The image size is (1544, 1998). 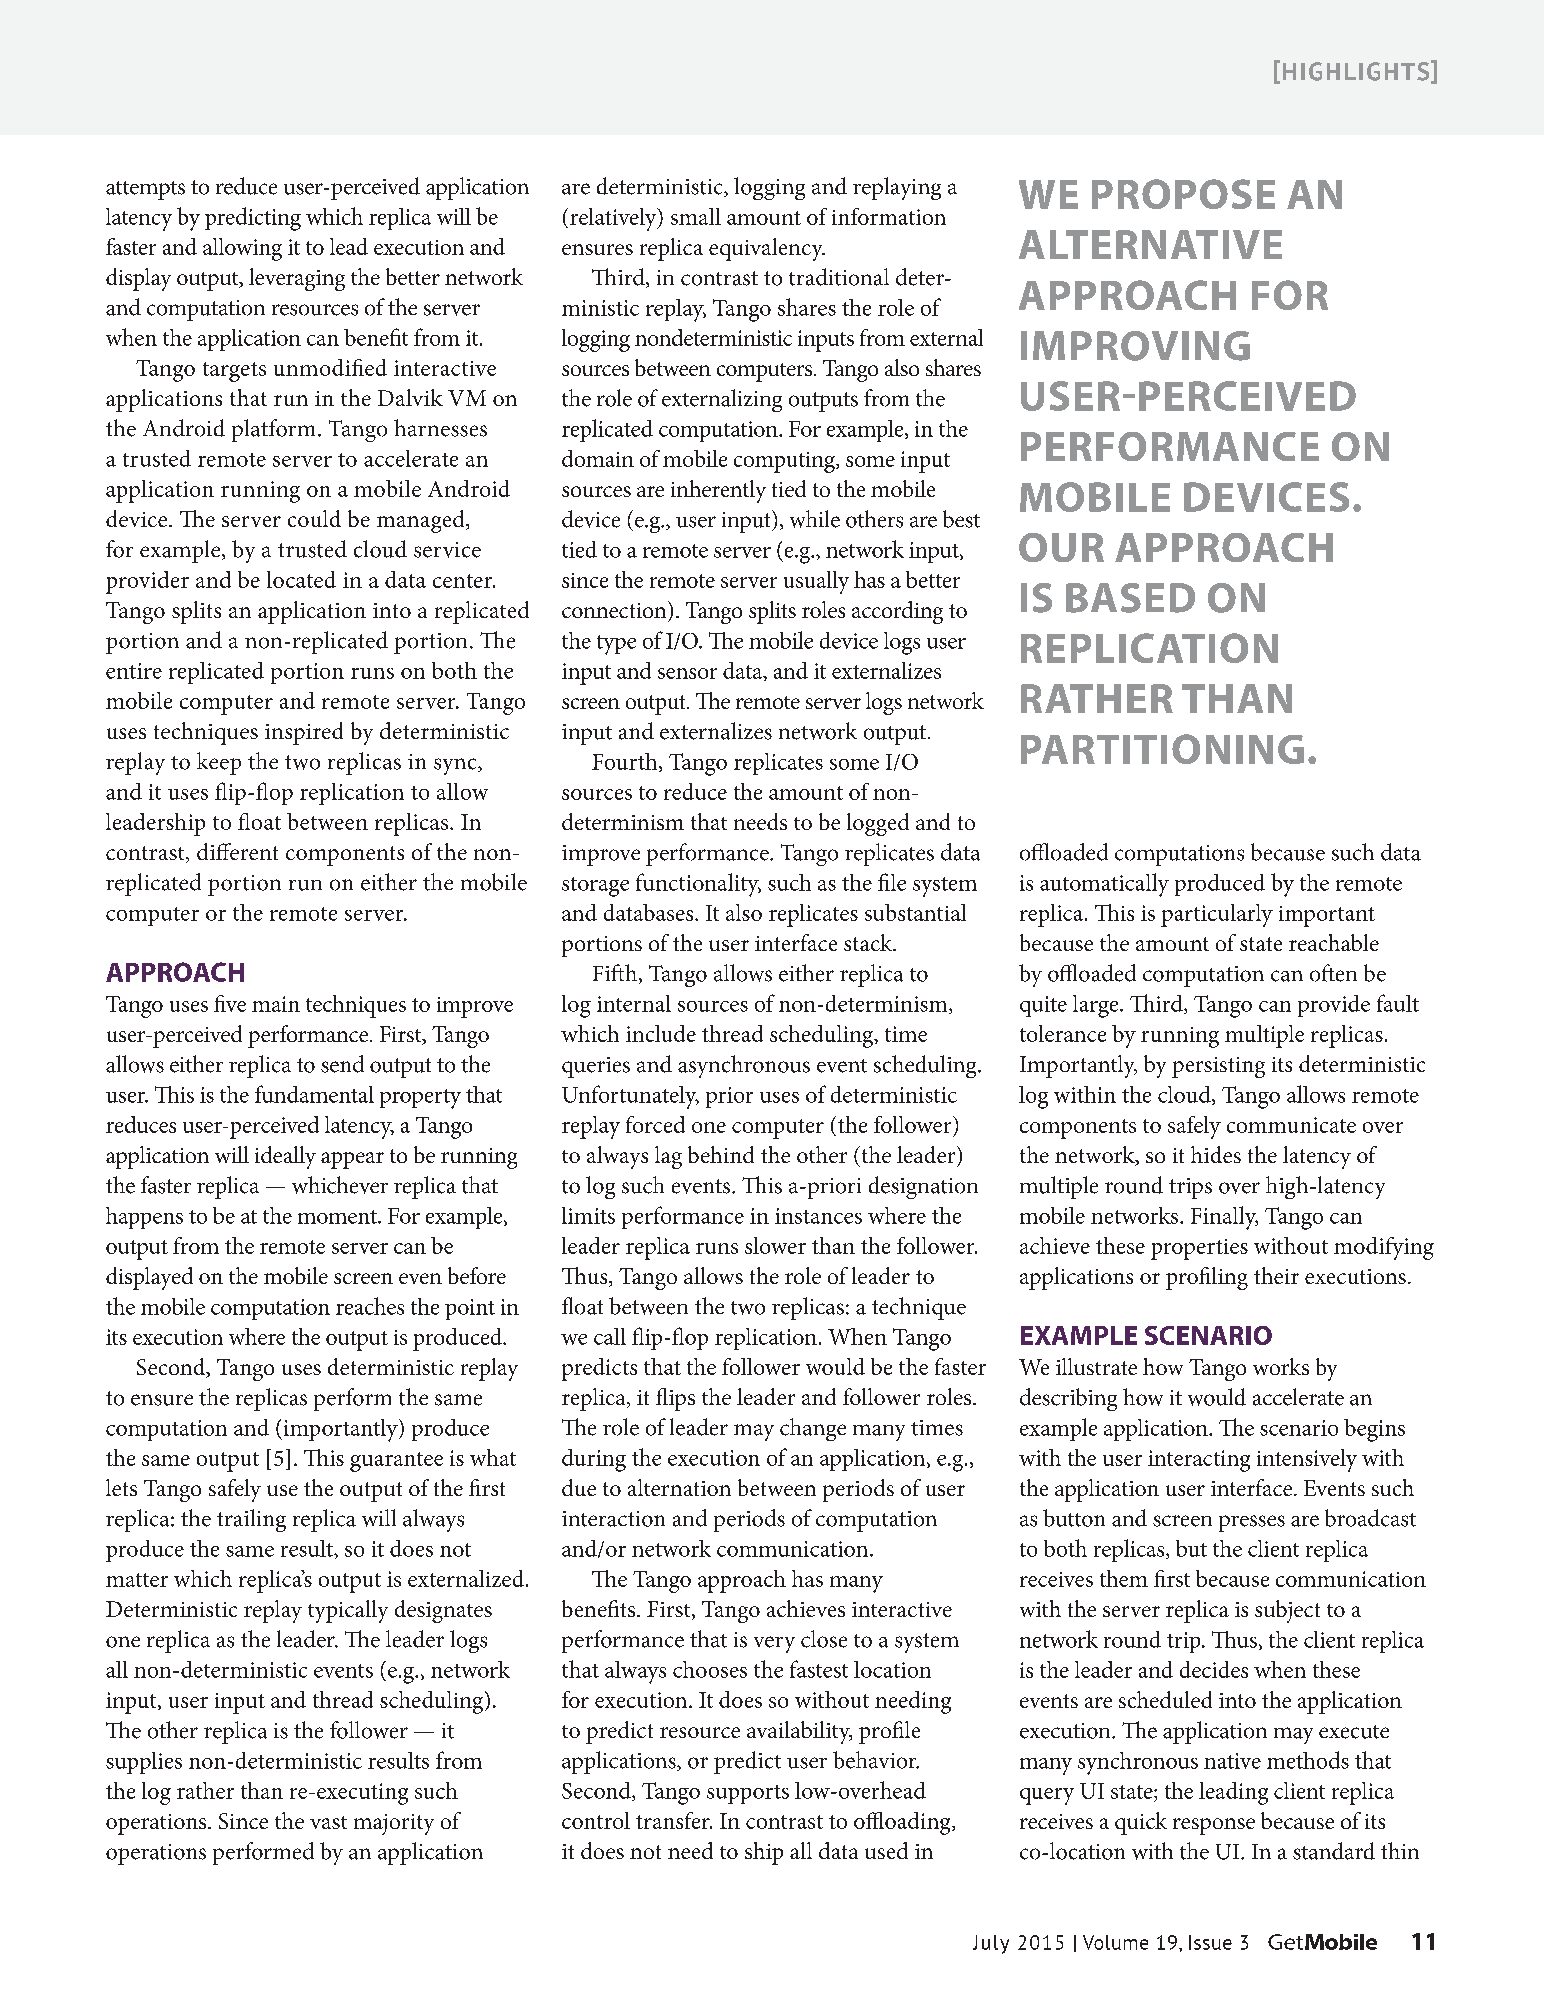 What do you see at coordinates (297, 279) in the screenshot?
I see `leveraging` at bounding box center [297, 279].
